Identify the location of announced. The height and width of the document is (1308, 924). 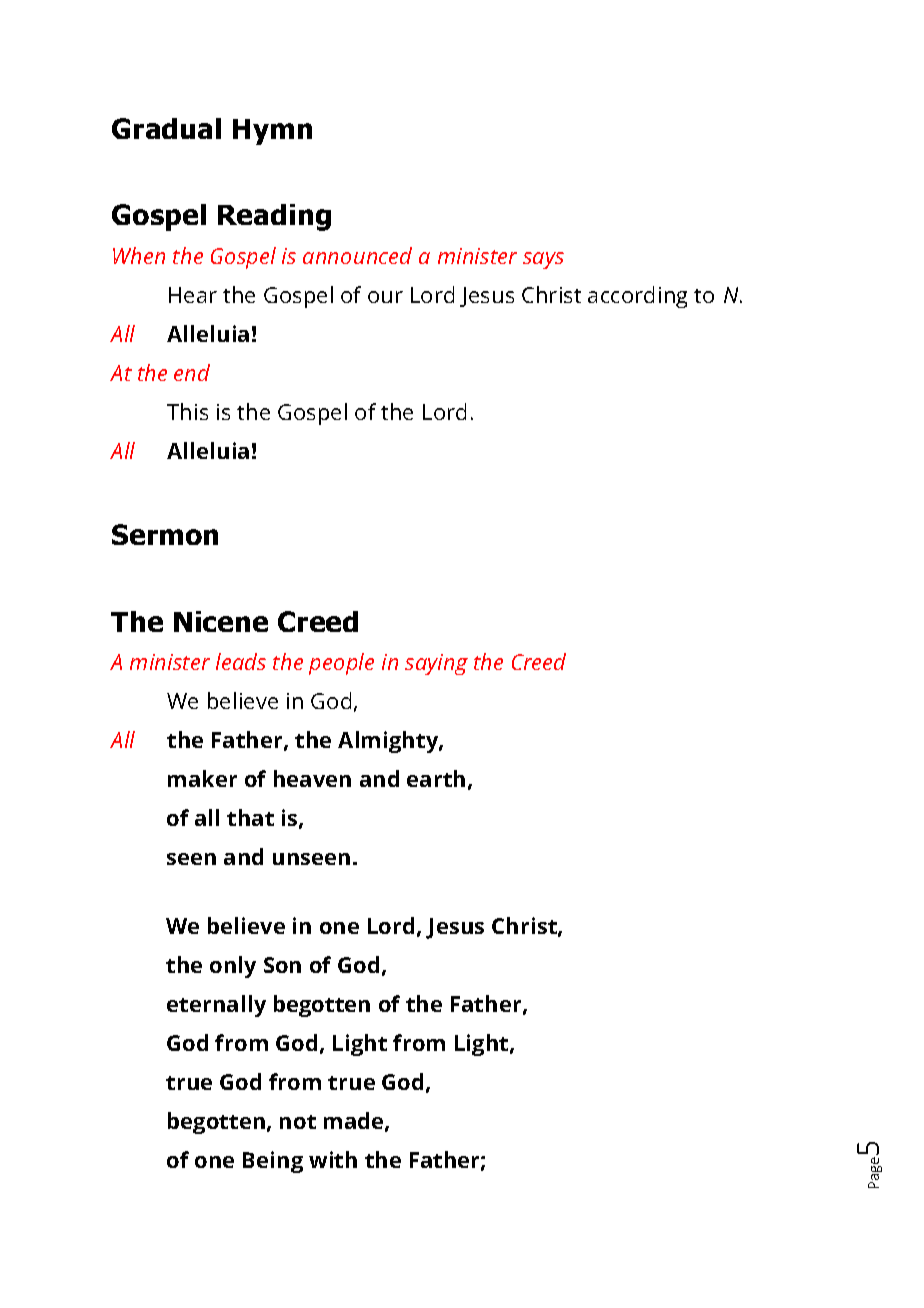
(357, 255).
